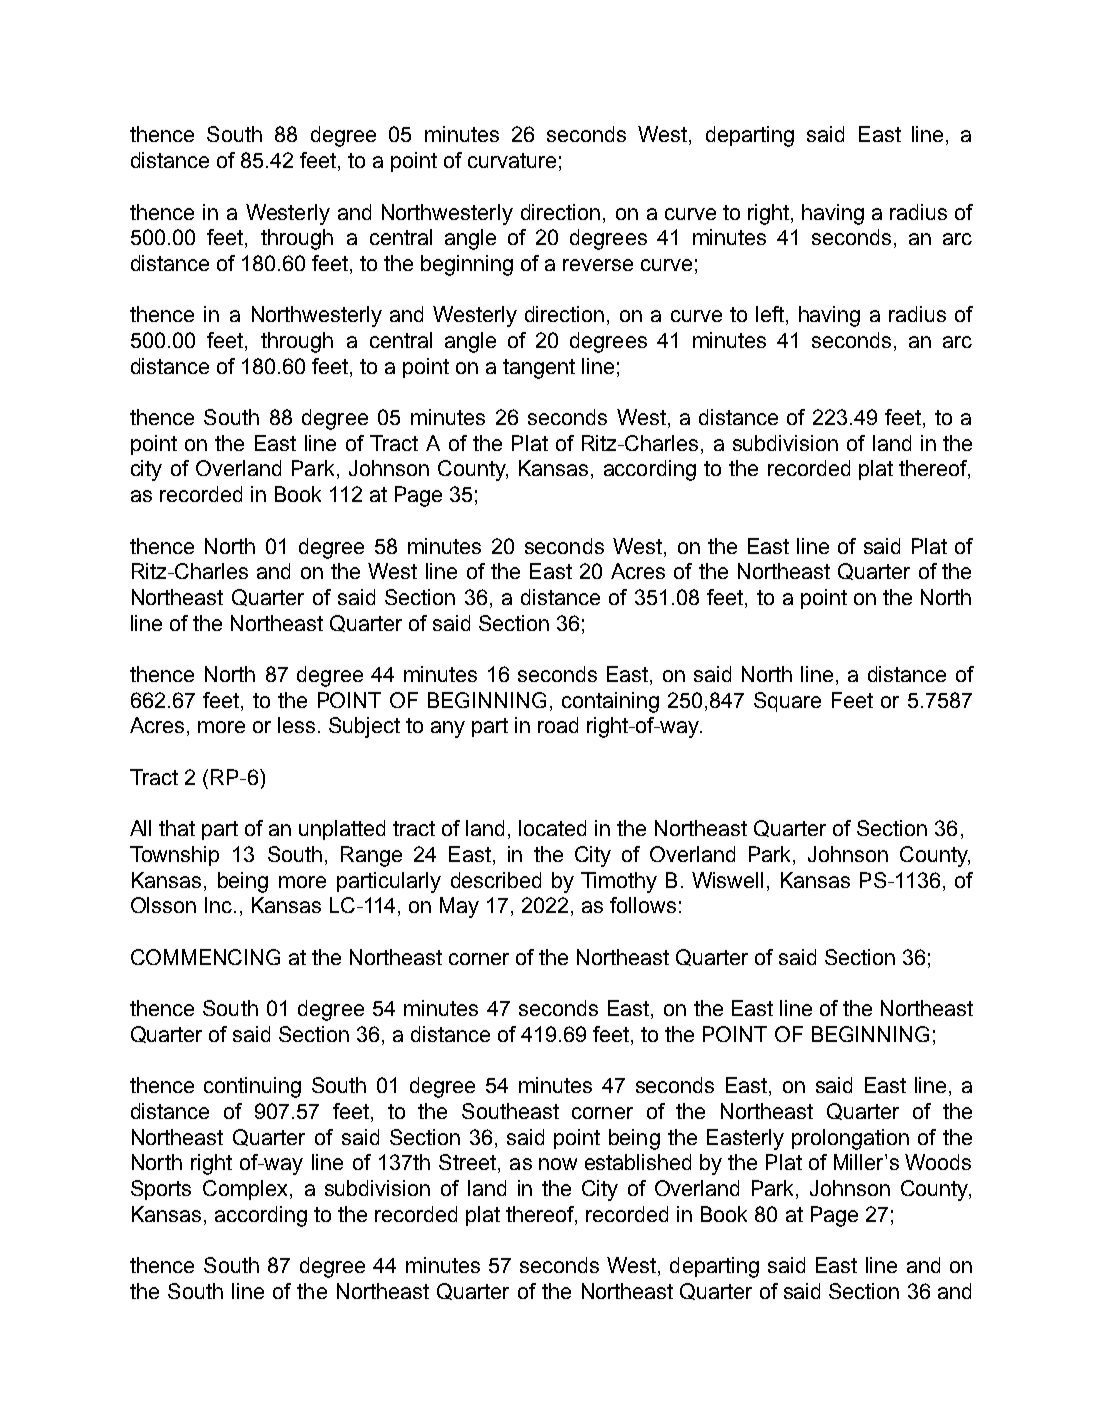 The width and height of the page is (1103, 1428). I want to click on reverse, so click(598, 265).
